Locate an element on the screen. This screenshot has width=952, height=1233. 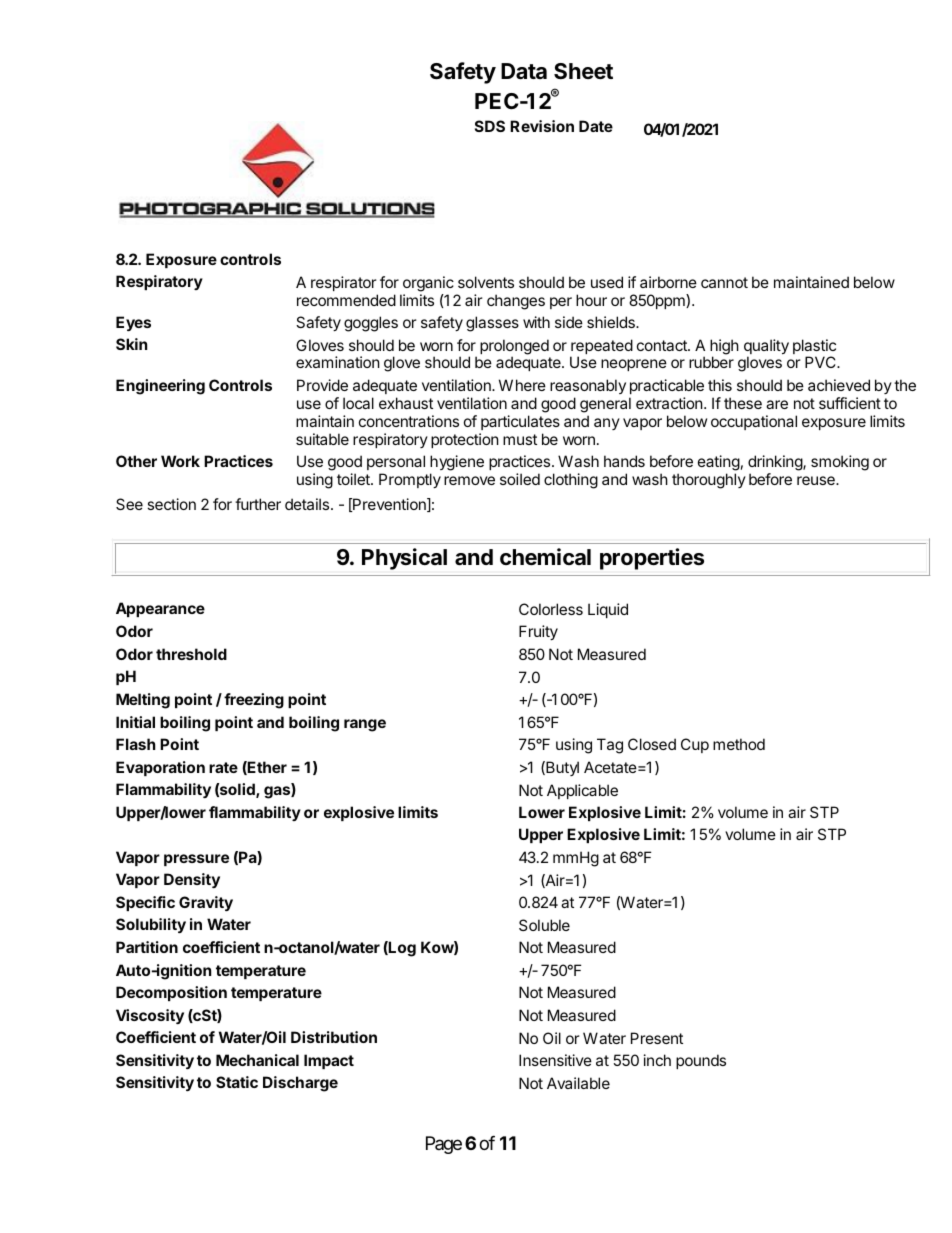
Date is located at coordinates (596, 126).
